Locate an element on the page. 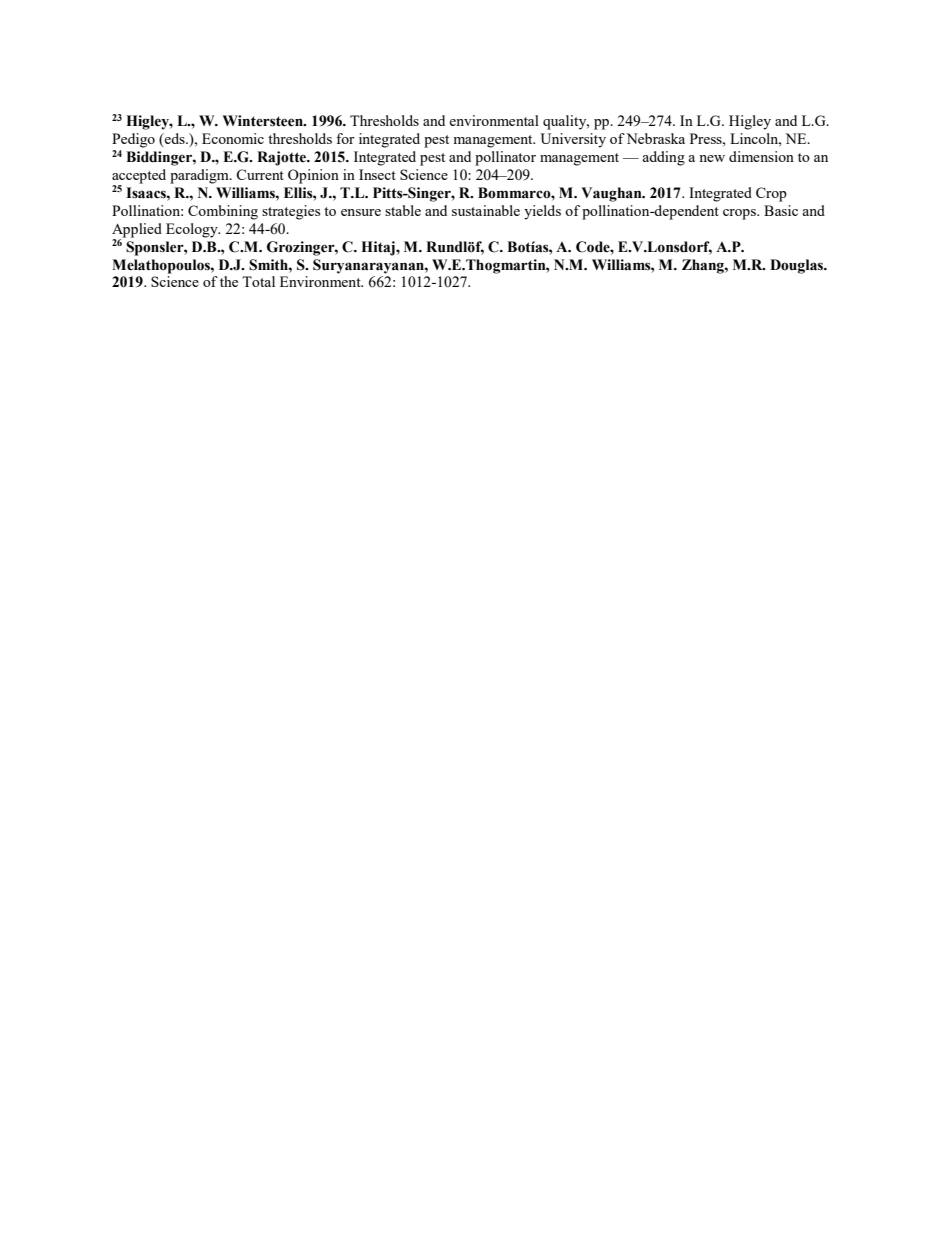  sustainable is located at coordinates (486, 210).
